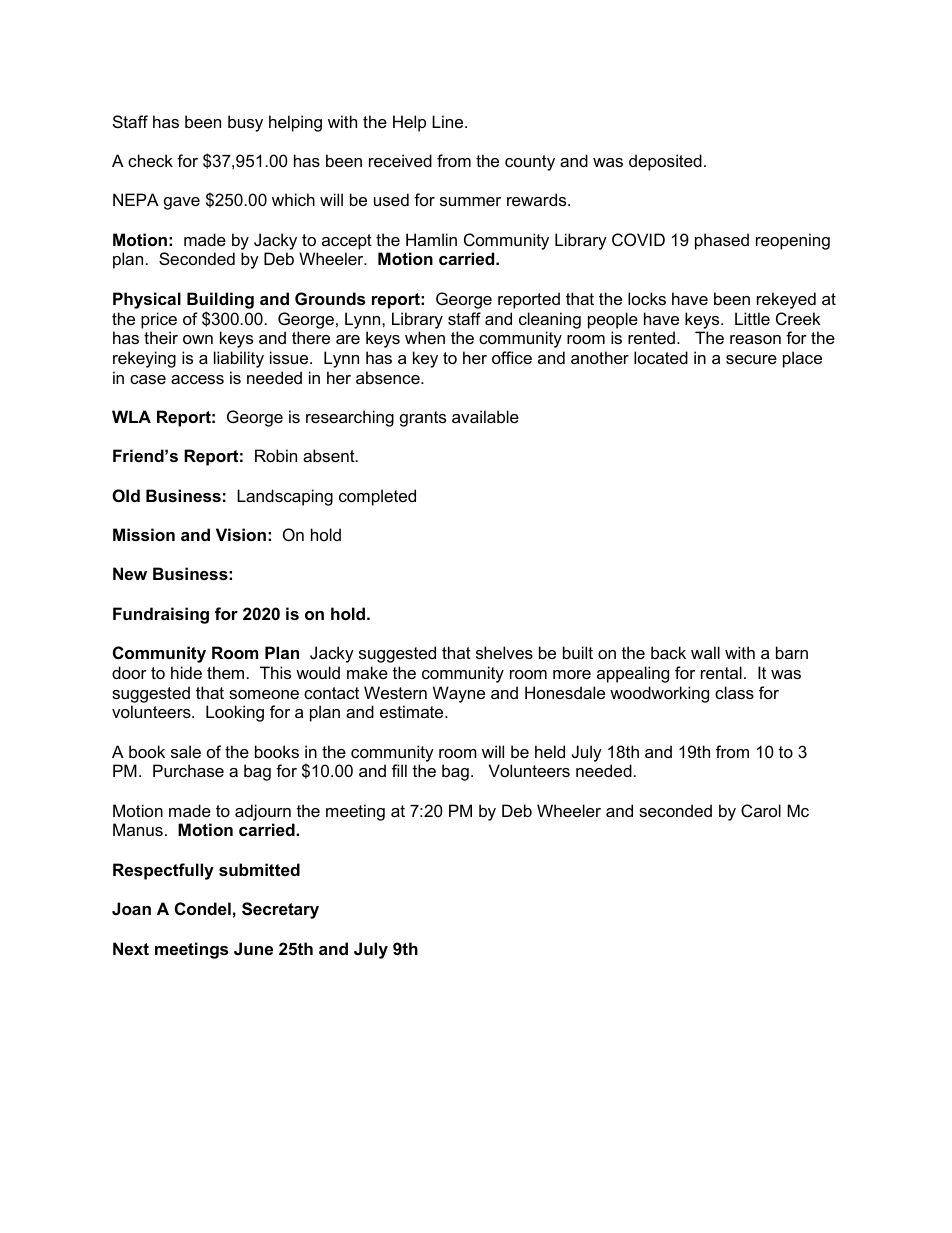 Image resolution: width=952 pixels, height=1233 pixels. Describe the element at coordinates (665, 162) in the screenshot. I see `deposited` at that location.
